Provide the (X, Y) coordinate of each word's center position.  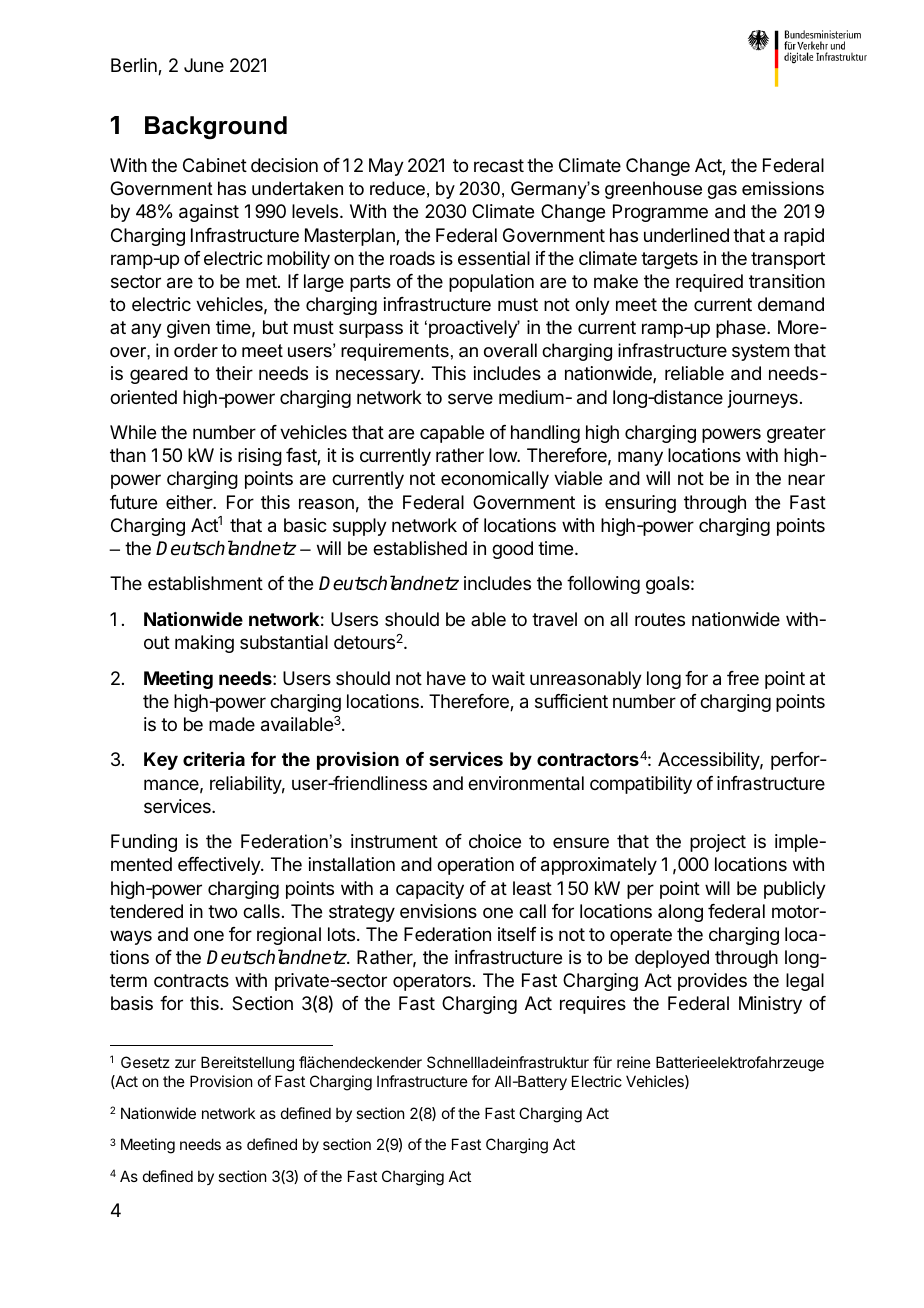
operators (432, 982)
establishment (205, 583)
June (204, 65)
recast (499, 166)
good (512, 550)
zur (185, 1063)
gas (722, 192)
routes (660, 619)
